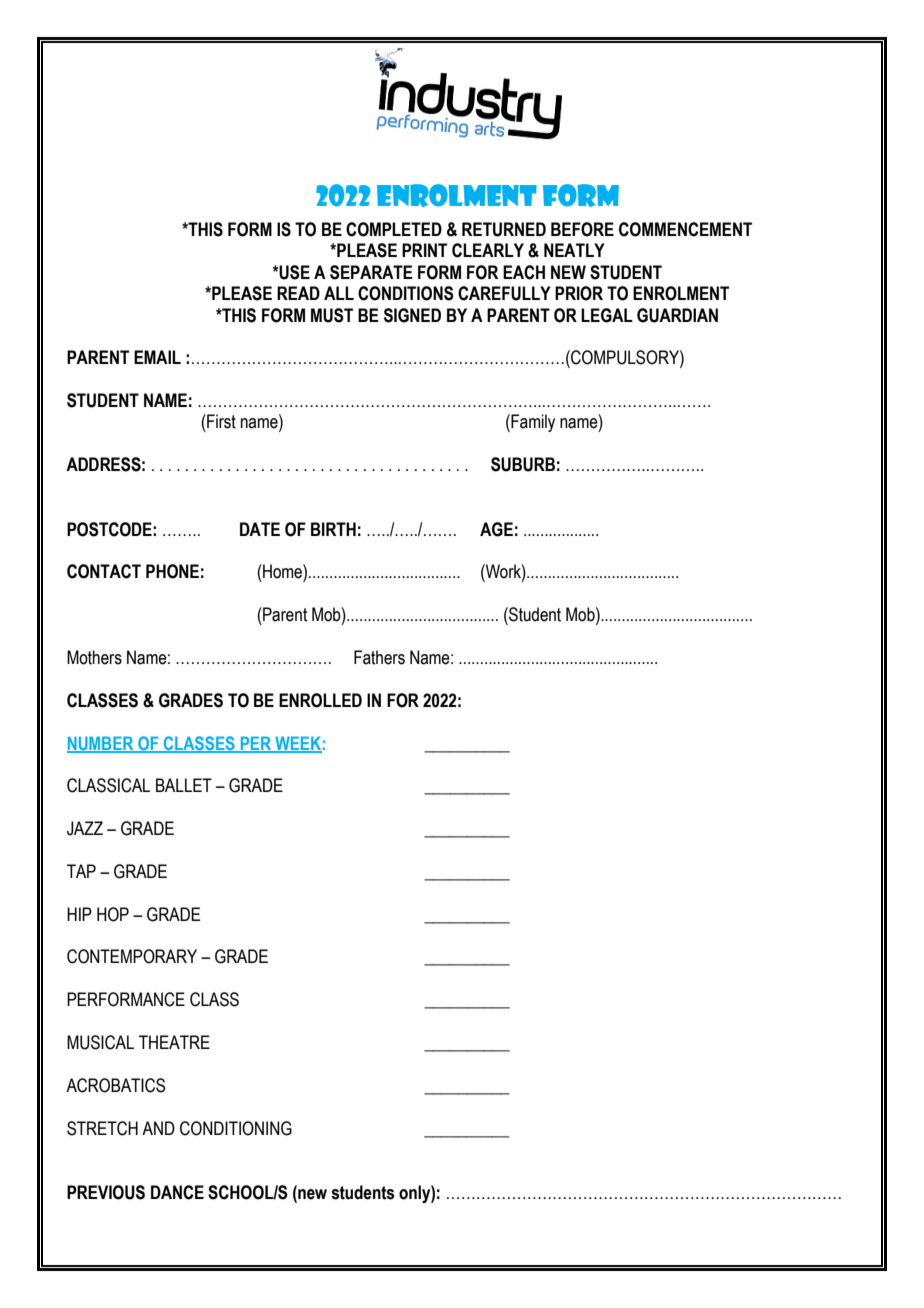 Image resolution: width=924 pixels, height=1308 pixels. What do you see at coordinates (236, 1128) in the image?
I see `CONDITIONING` at bounding box center [236, 1128].
